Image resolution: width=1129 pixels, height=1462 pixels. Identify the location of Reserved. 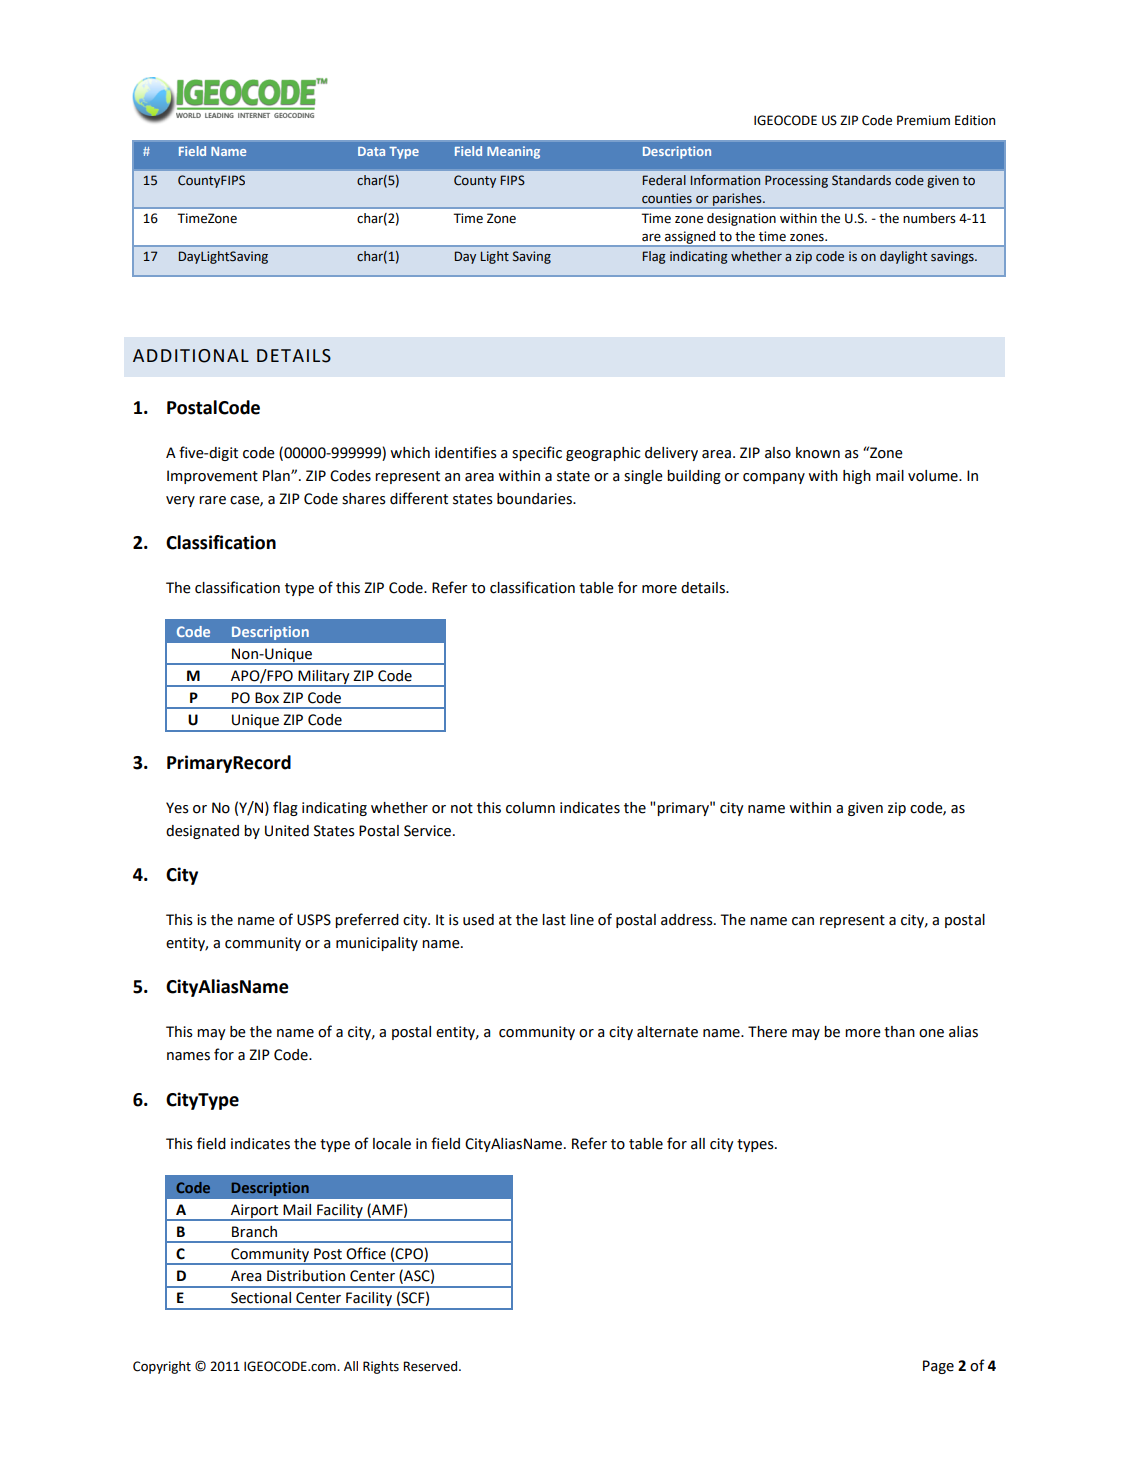
(431, 1366).
